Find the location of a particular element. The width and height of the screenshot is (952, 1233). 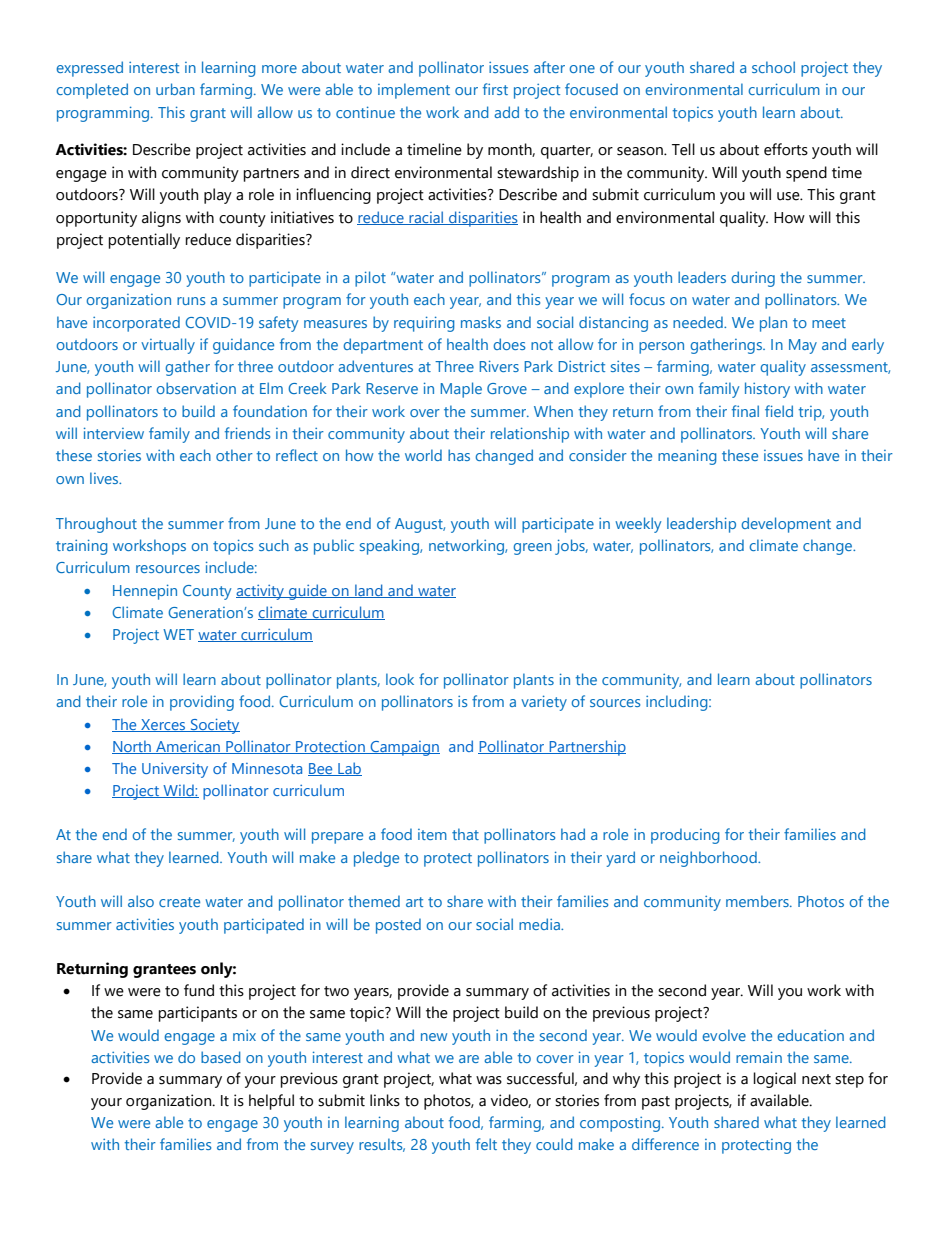

development is located at coordinates (786, 525).
